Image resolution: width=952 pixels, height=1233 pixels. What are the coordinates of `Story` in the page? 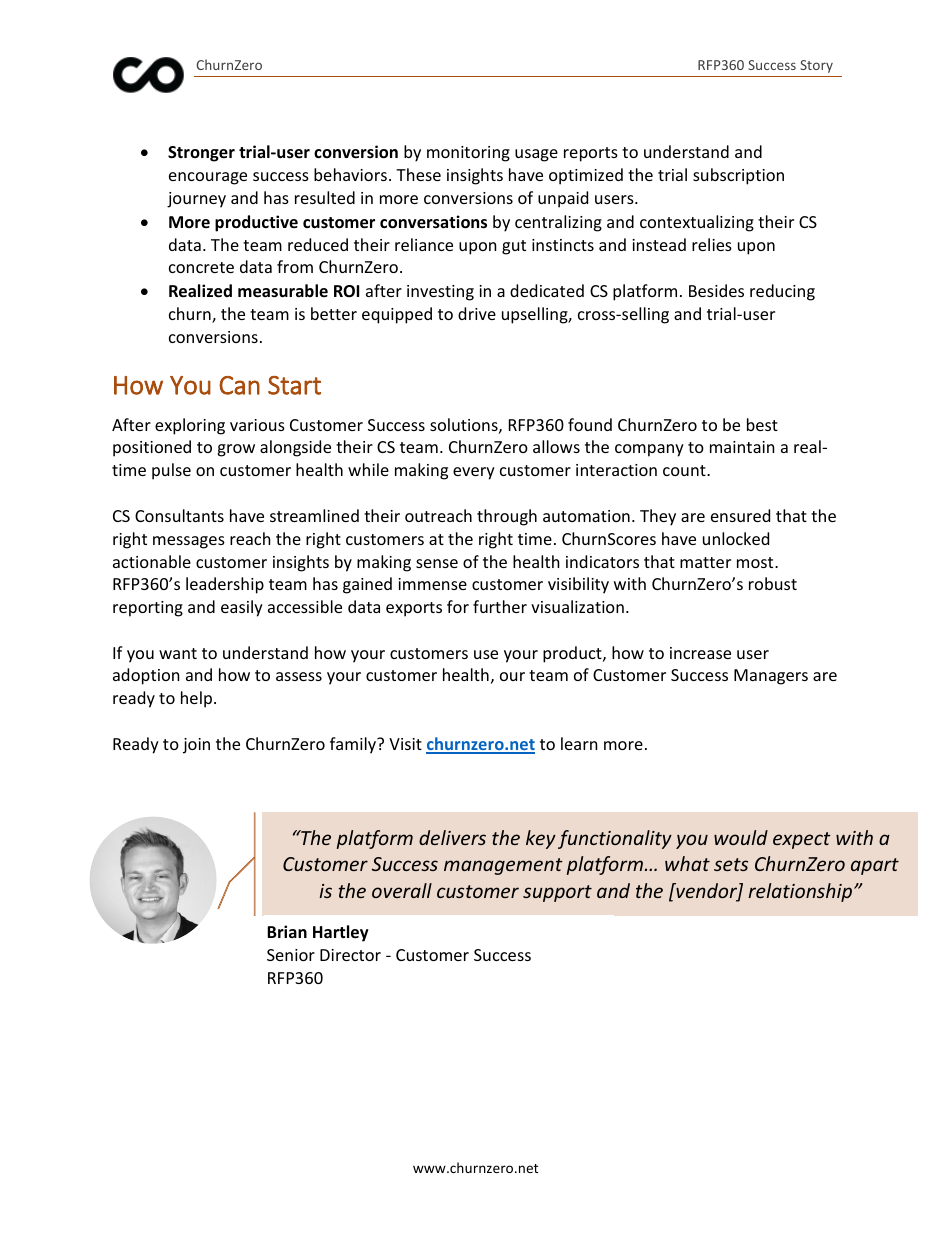 It's located at (816, 66).
